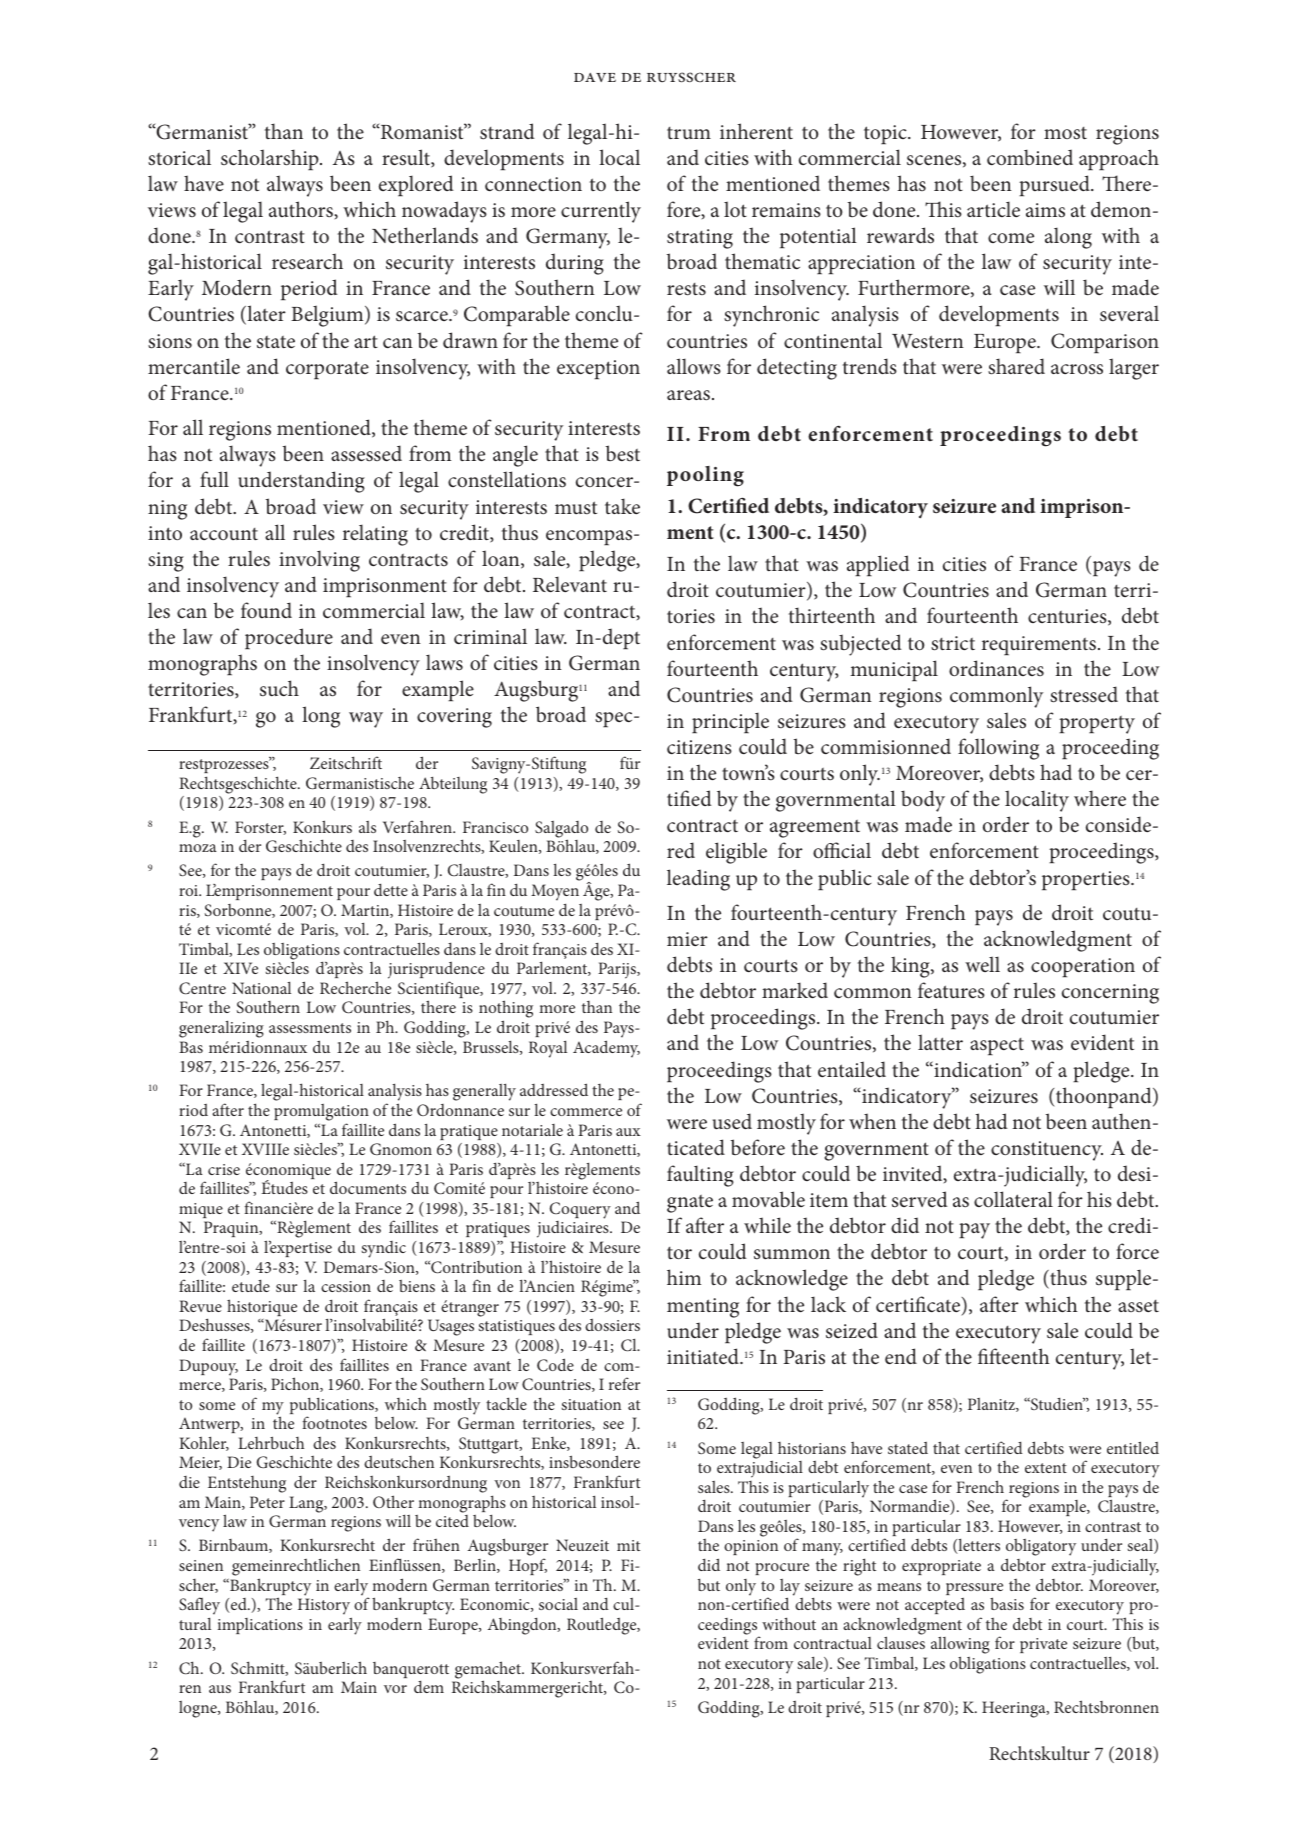 This screenshot has height=1832, width=1295. Describe the element at coordinates (325, 1608) in the screenshot. I see `History` at that location.
